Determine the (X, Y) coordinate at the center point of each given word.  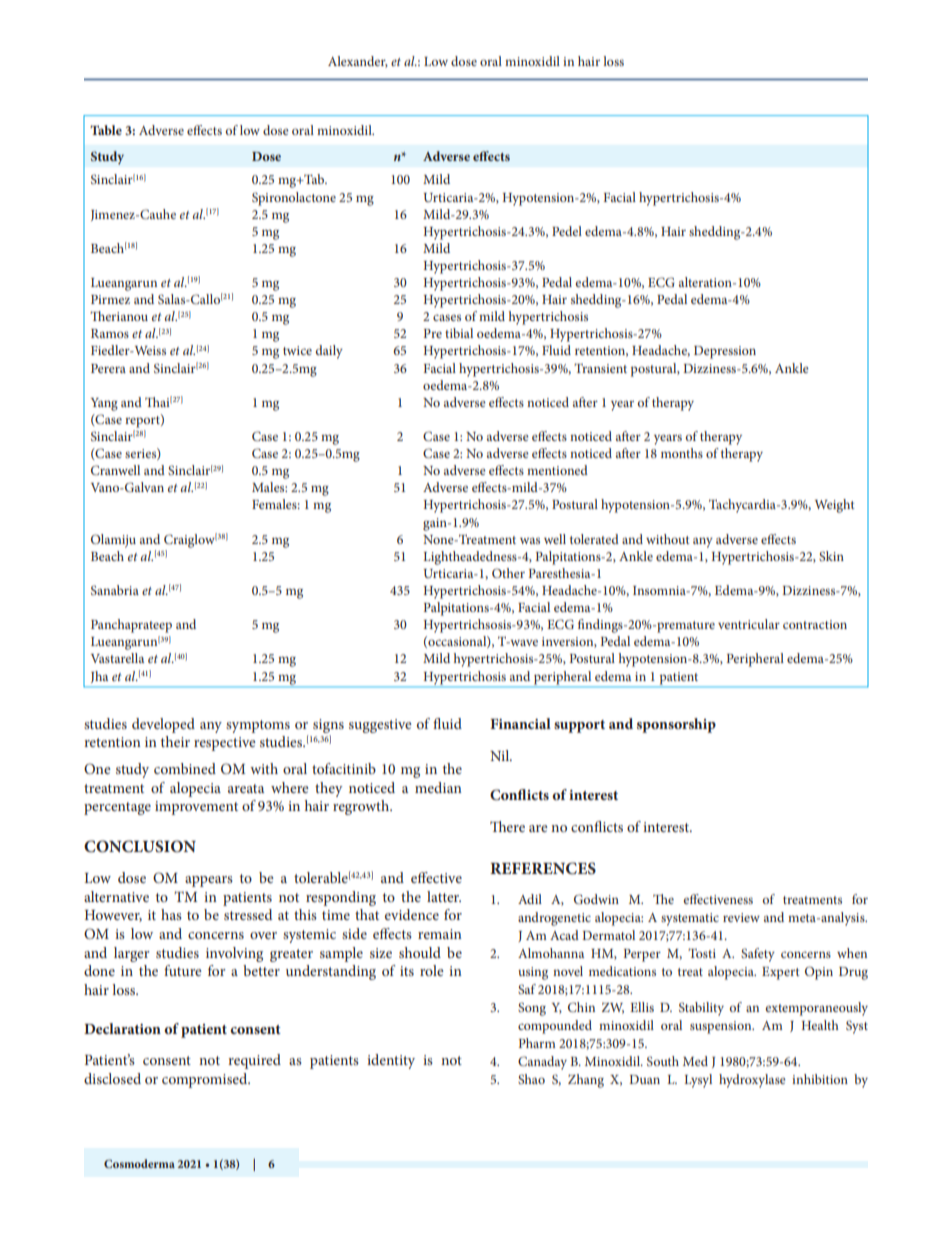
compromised (206, 1080)
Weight (835, 506)
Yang (104, 404)
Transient (600, 368)
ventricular (749, 624)
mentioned (557, 470)
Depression (725, 352)
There (507, 826)
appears (209, 881)
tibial (459, 333)
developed (163, 725)
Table (106, 130)
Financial (520, 723)
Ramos (110, 333)
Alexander (358, 62)
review (741, 917)
